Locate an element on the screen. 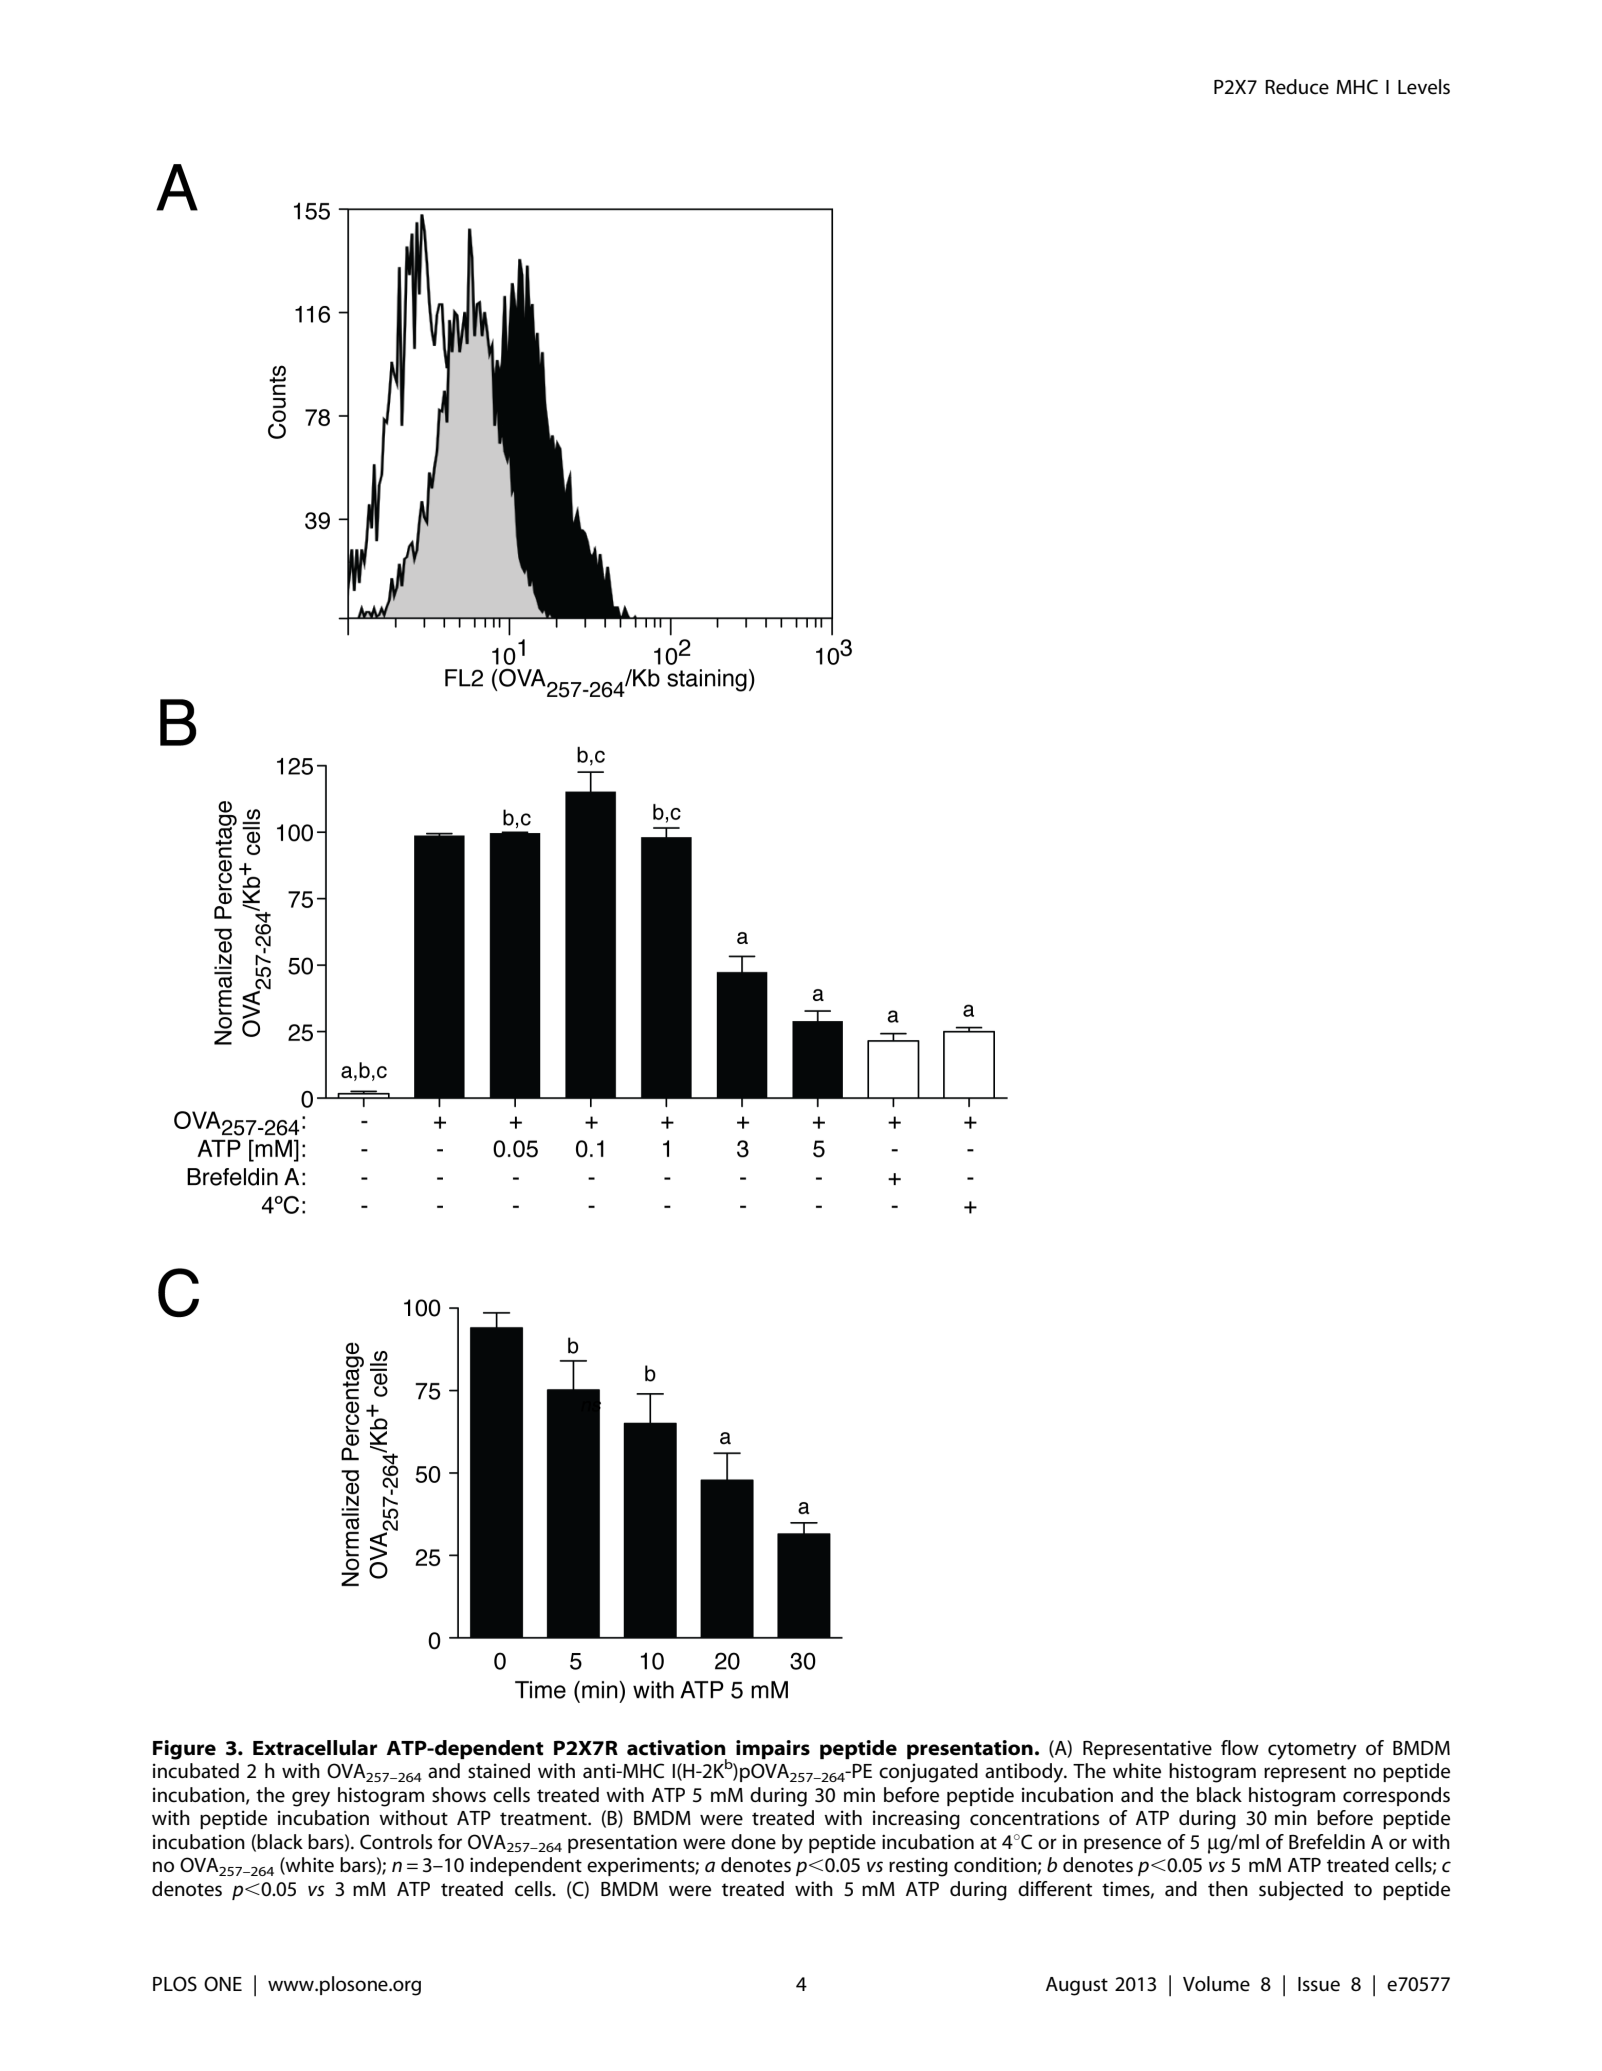 The image size is (1602, 2071). conjugated is located at coordinates (928, 1773).
